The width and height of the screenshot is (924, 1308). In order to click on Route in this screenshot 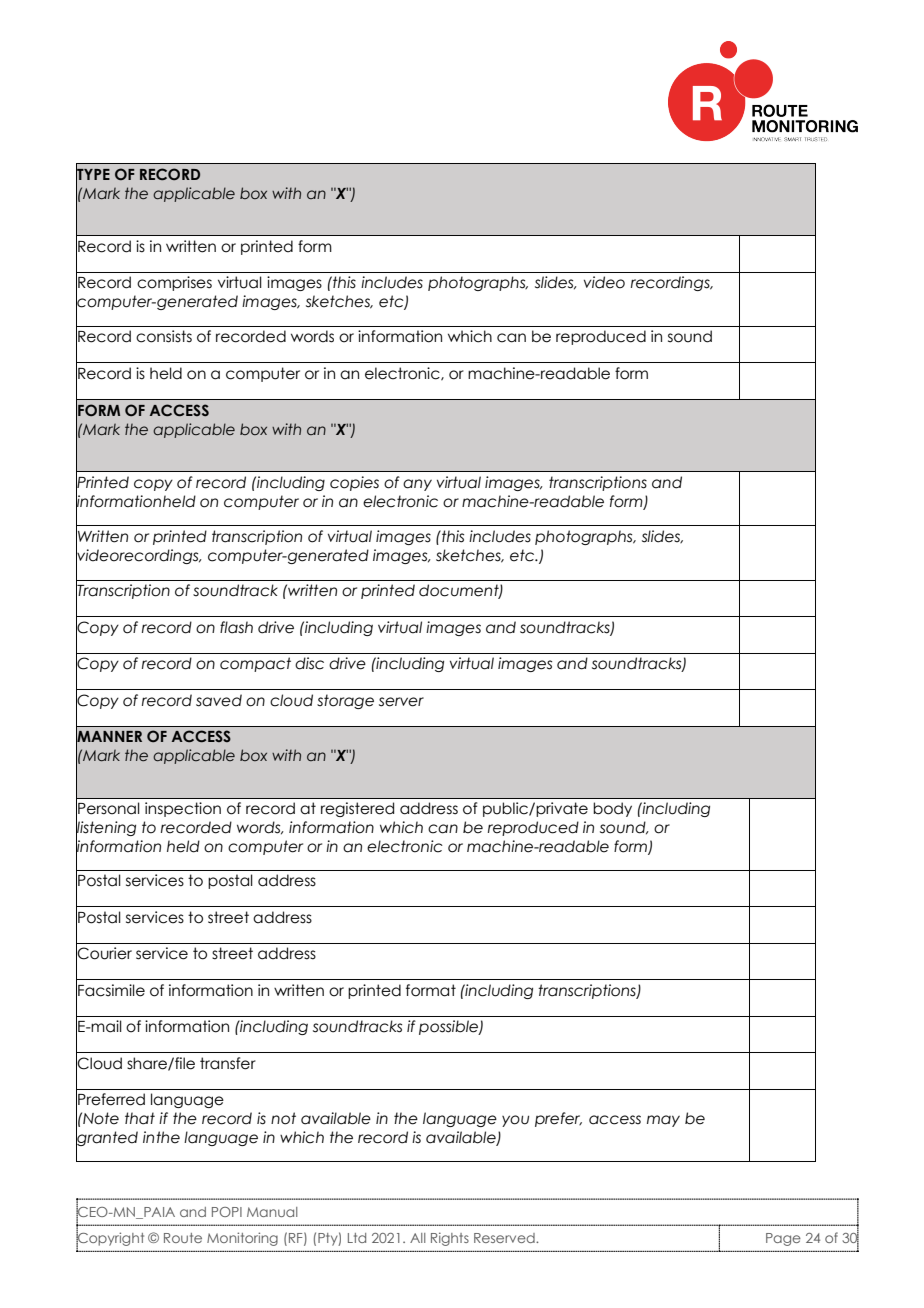, I will do `click(183, 1238)`.
